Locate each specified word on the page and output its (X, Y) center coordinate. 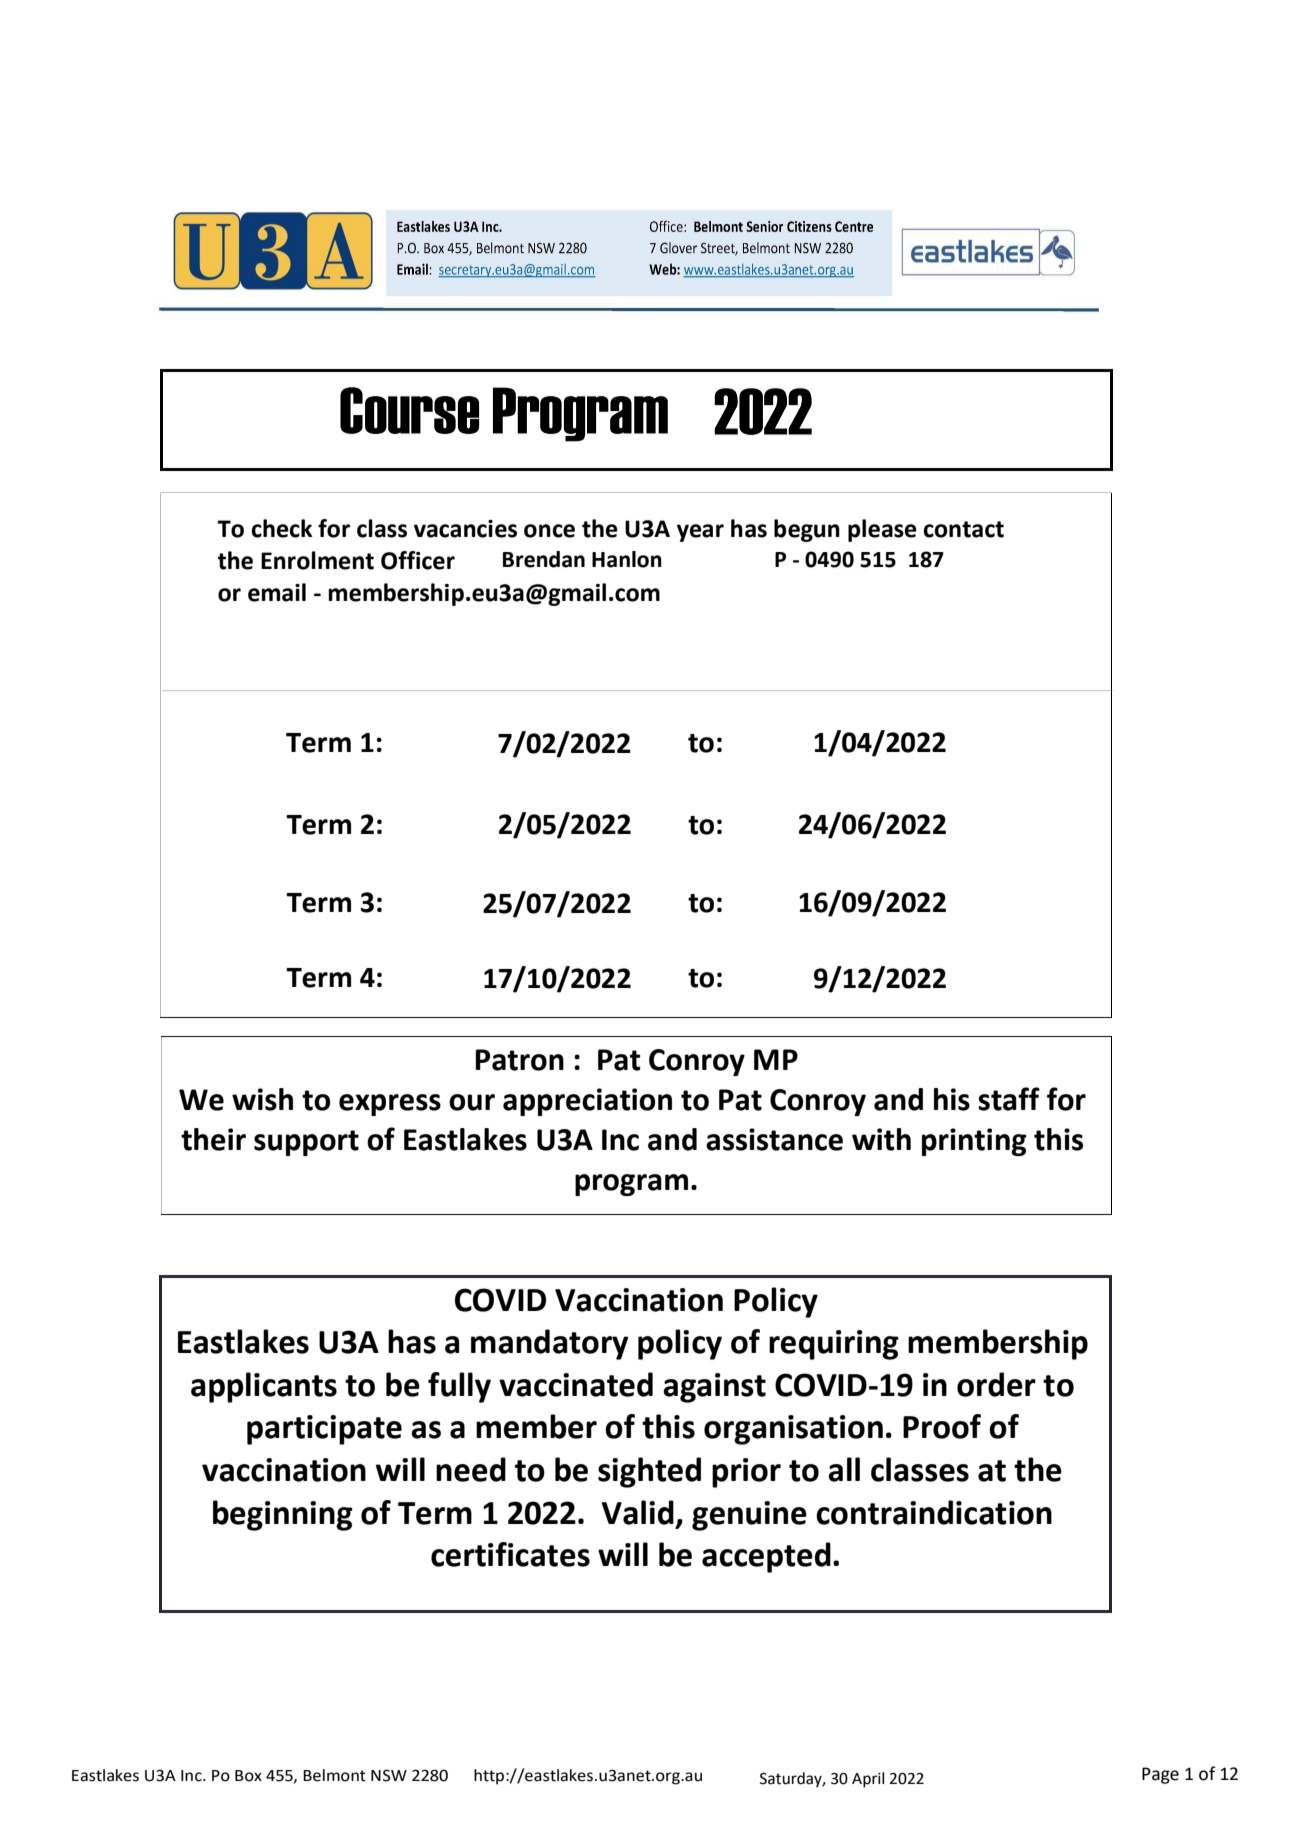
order (996, 1384)
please (882, 530)
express (390, 1105)
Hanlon (627, 559)
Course (409, 410)
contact (964, 529)
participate (324, 1430)
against (714, 1388)
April (868, 1780)
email (277, 592)
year (700, 533)
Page (1160, 1775)
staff (1009, 1099)
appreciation (587, 1102)
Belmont (334, 1775)
